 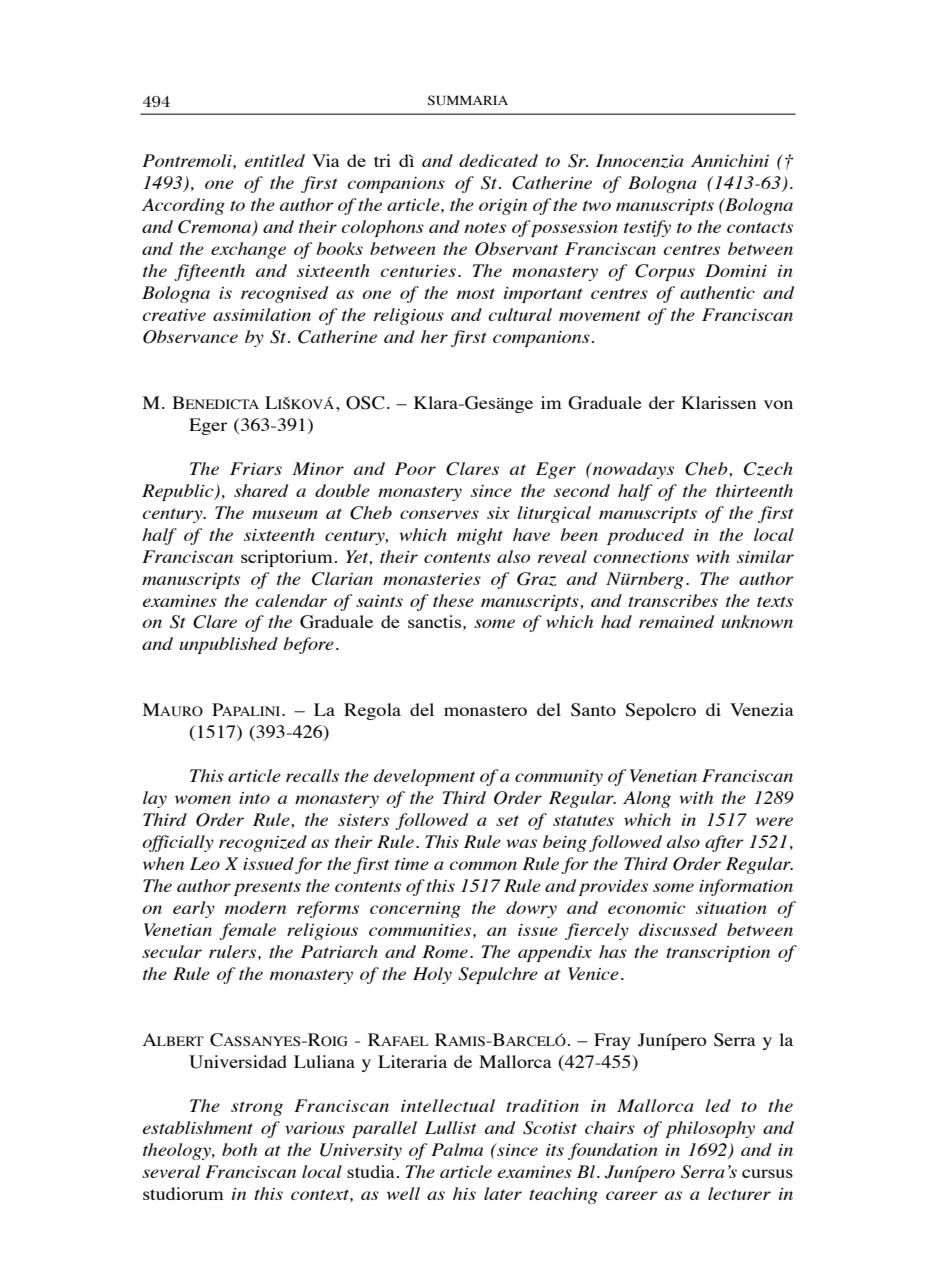 What do you see at coordinates (415, 468) in the screenshot?
I see `Poor` at bounding box center [415, 468].
